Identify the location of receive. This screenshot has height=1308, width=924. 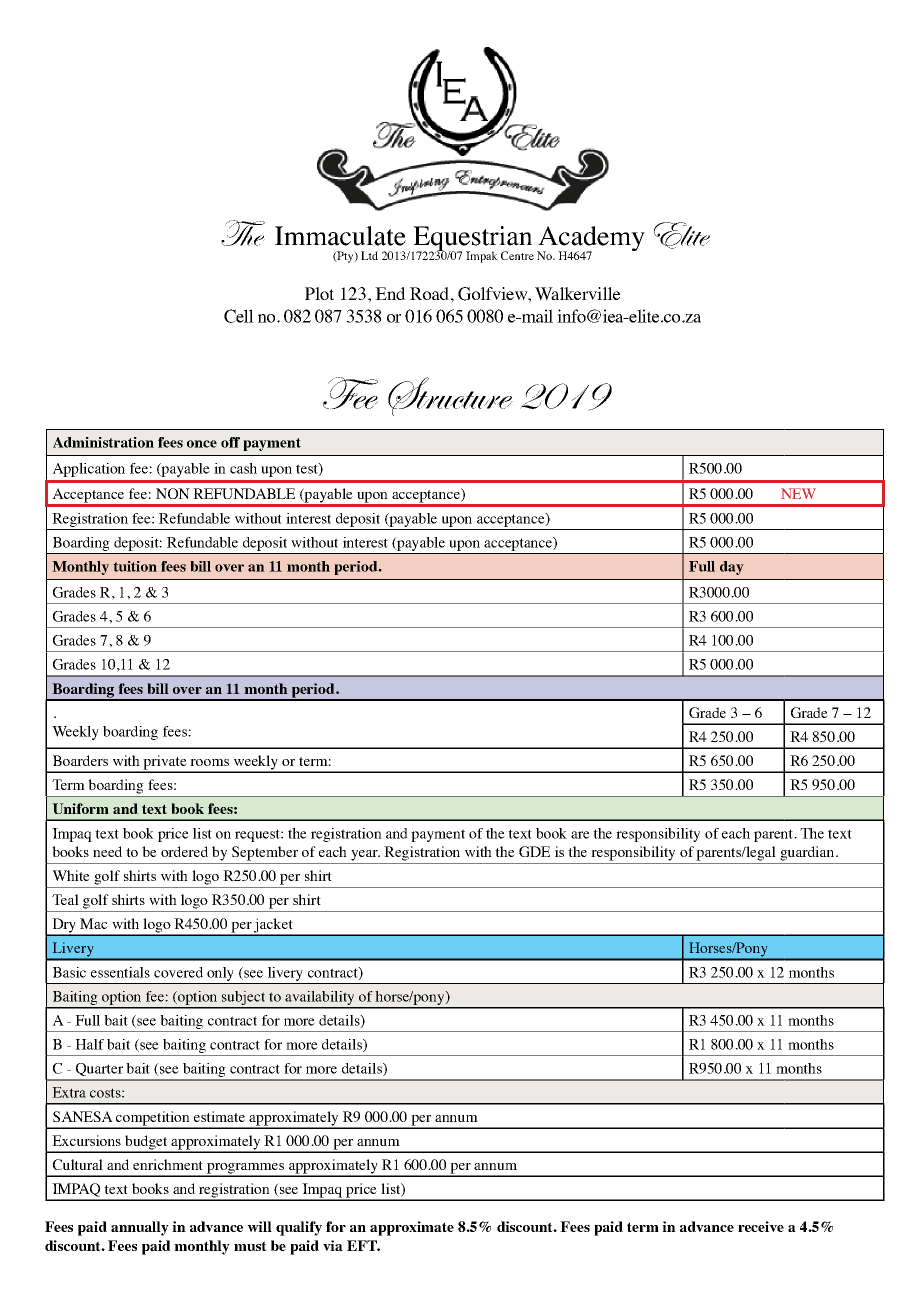
(761, 1226).
